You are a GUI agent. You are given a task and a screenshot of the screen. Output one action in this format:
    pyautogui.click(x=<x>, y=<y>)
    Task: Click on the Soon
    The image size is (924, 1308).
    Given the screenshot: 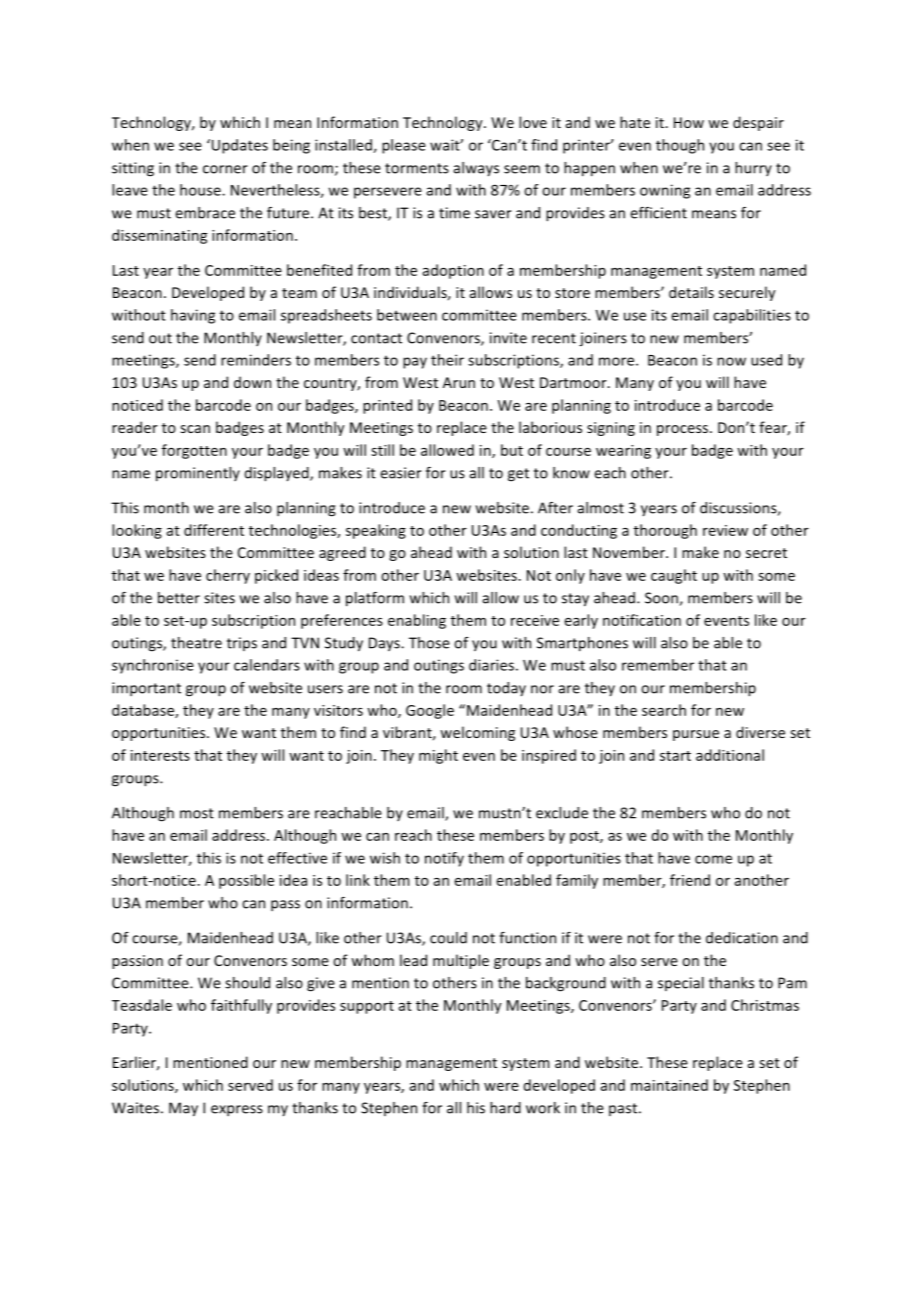 What is the action you would take?
    pyautogui.click(x=662, y=599)
